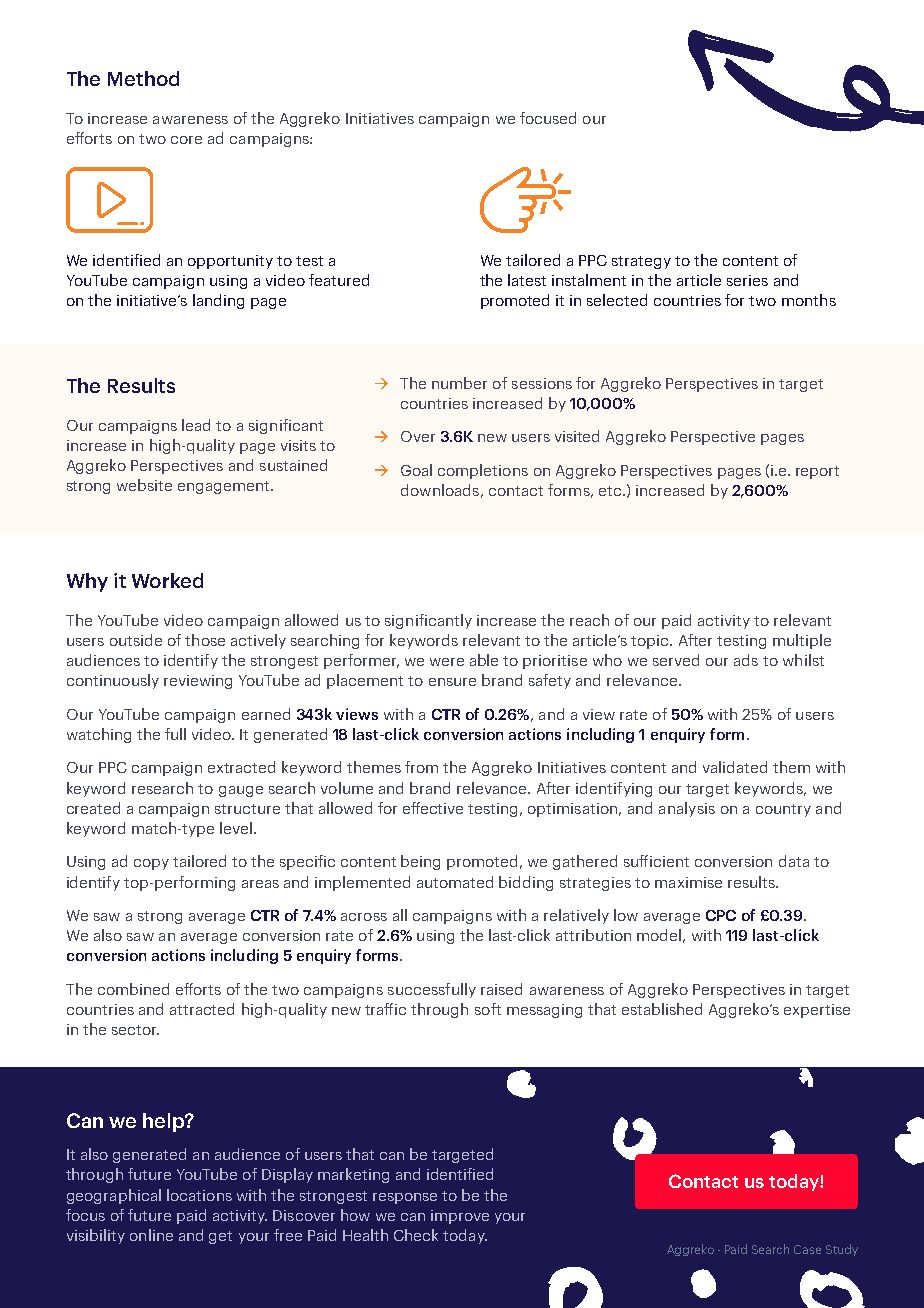 The width and height of the screenshot is (924, 1308). What do you see at coordinates (447, 662) in the screenshot?
I see `were` at bounding box center [447, 662].
